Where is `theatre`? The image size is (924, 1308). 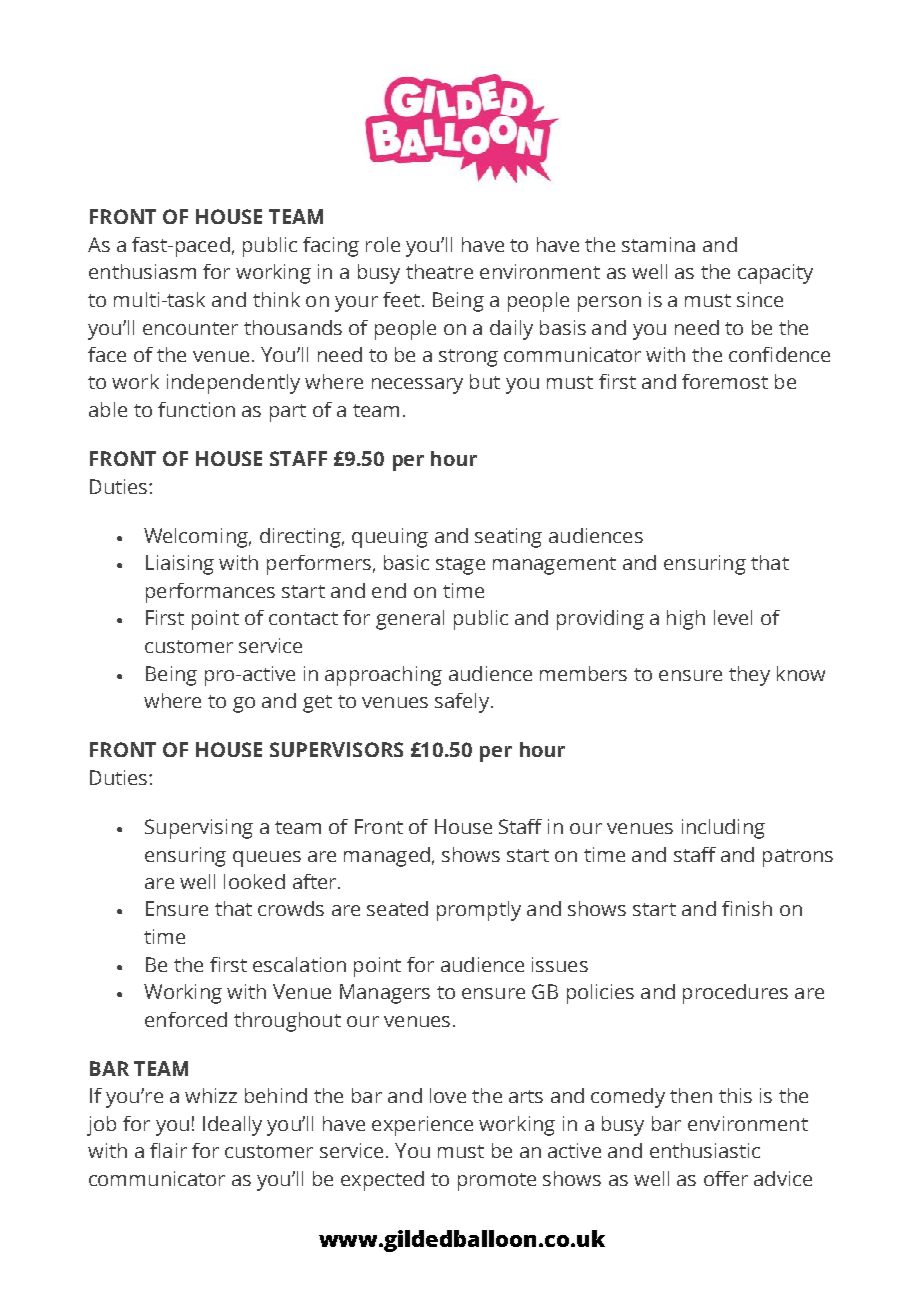 theatre is located at coordinates (439, 271).
